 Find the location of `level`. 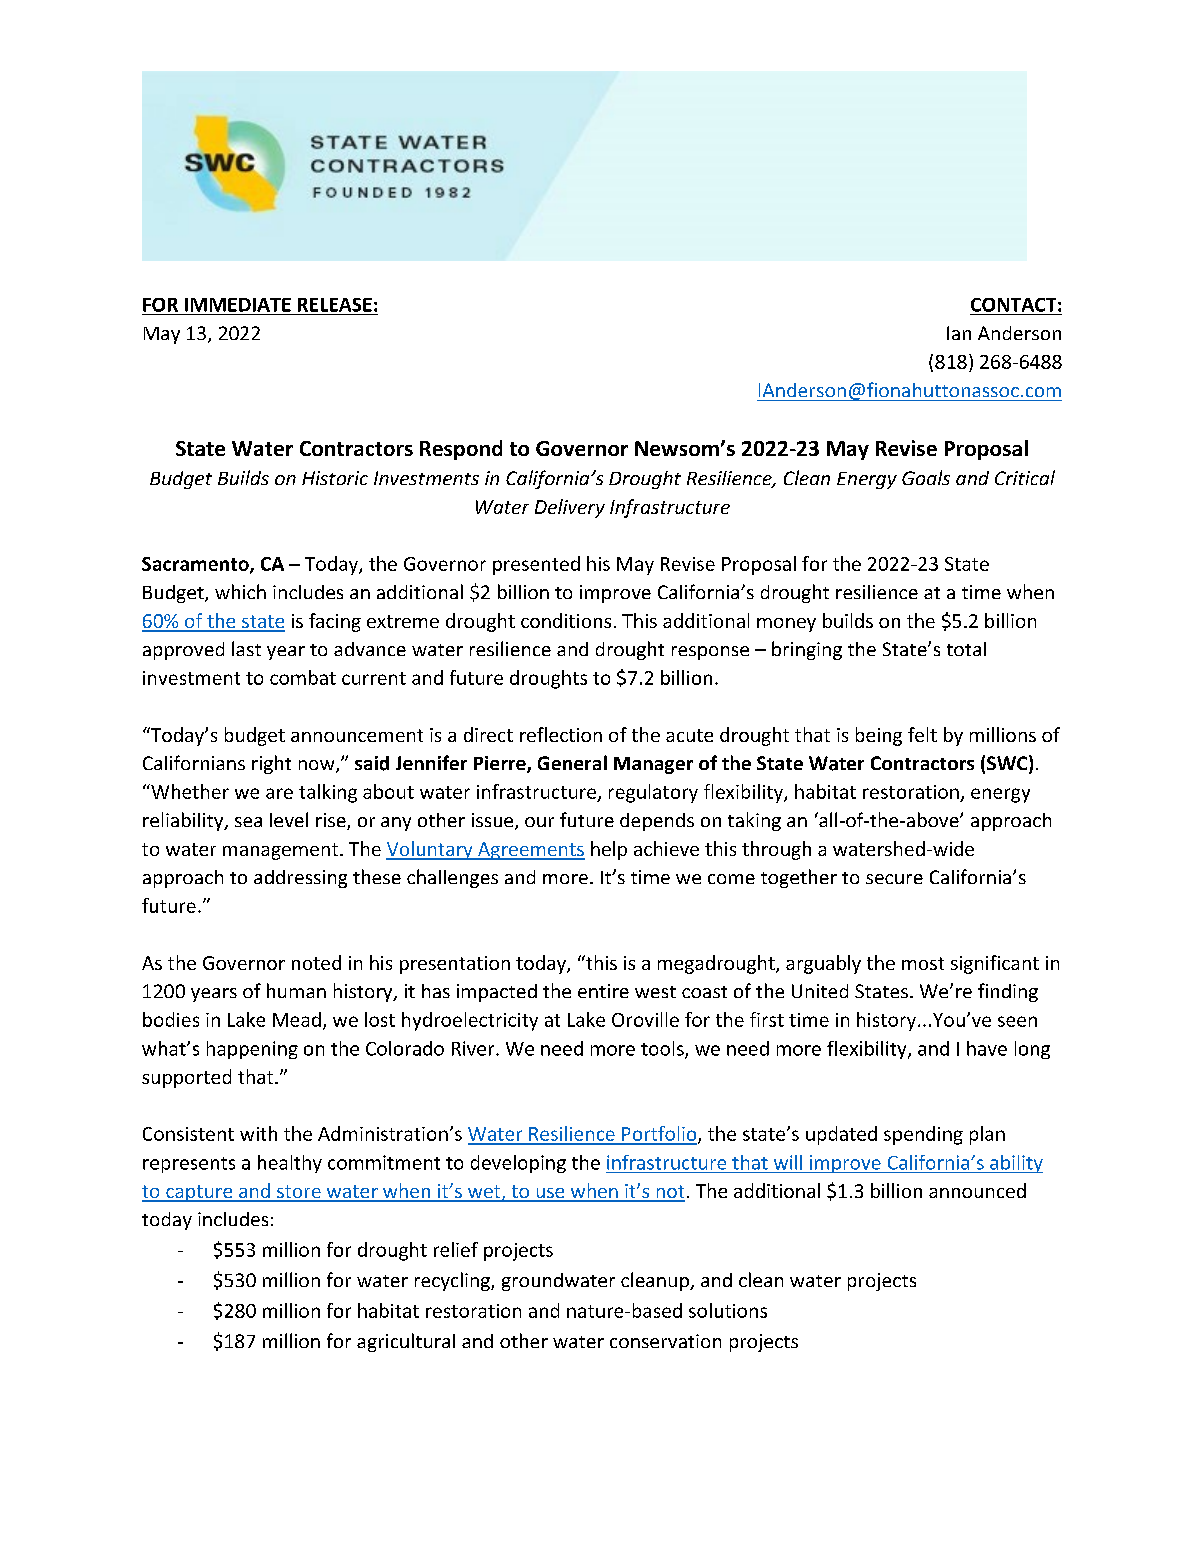

level is located at coordinates (289, 819).
